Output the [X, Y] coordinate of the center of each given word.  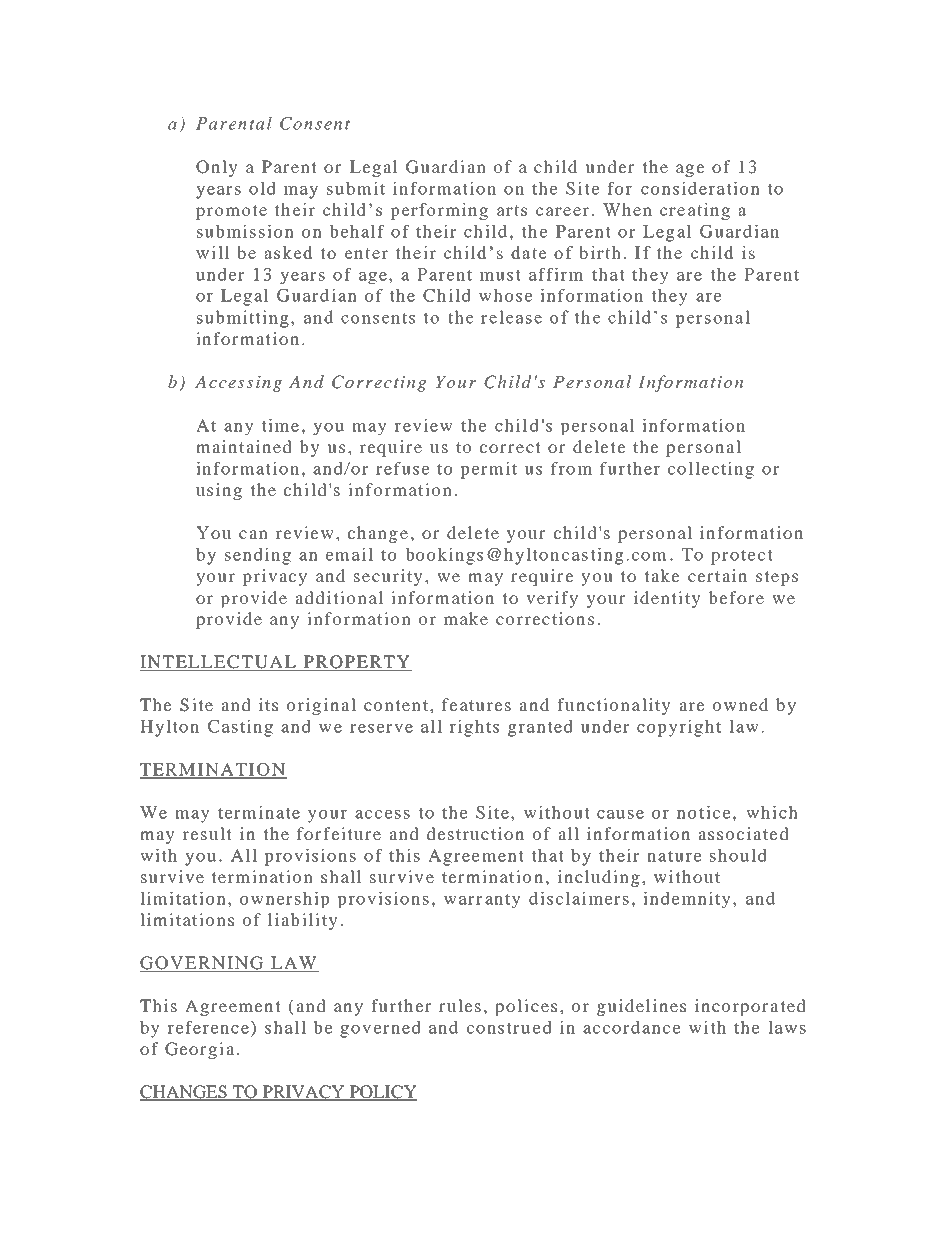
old [262, 188]
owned [740, 704]
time [280, 425]
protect [742, 557]
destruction [475, 833]
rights [474, 728]
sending [258, 556]
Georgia [200, 1050]
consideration [700, 188]
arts [512, 210]
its [268, 704]
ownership [285, 900]
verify [552, 599]
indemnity [687, 900]
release [511, 317]
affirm [556, 274]
